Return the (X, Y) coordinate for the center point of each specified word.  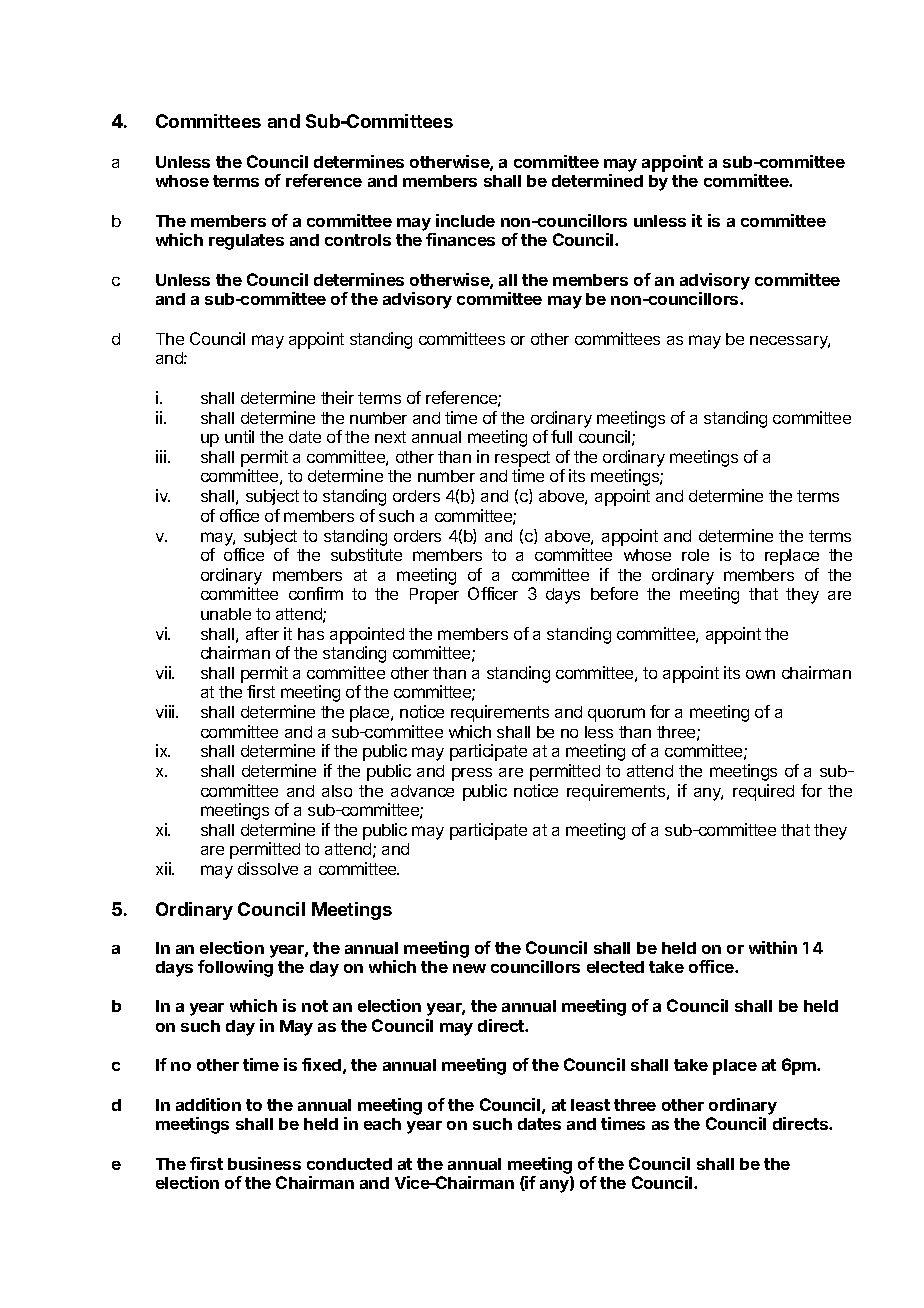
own (760, 674)
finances (460, 239)
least (590, 1105)
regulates (246, 242)
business (264, 1163)
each (382, 1124)
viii (166, 711)
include (465, 220)
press (472, 774)
